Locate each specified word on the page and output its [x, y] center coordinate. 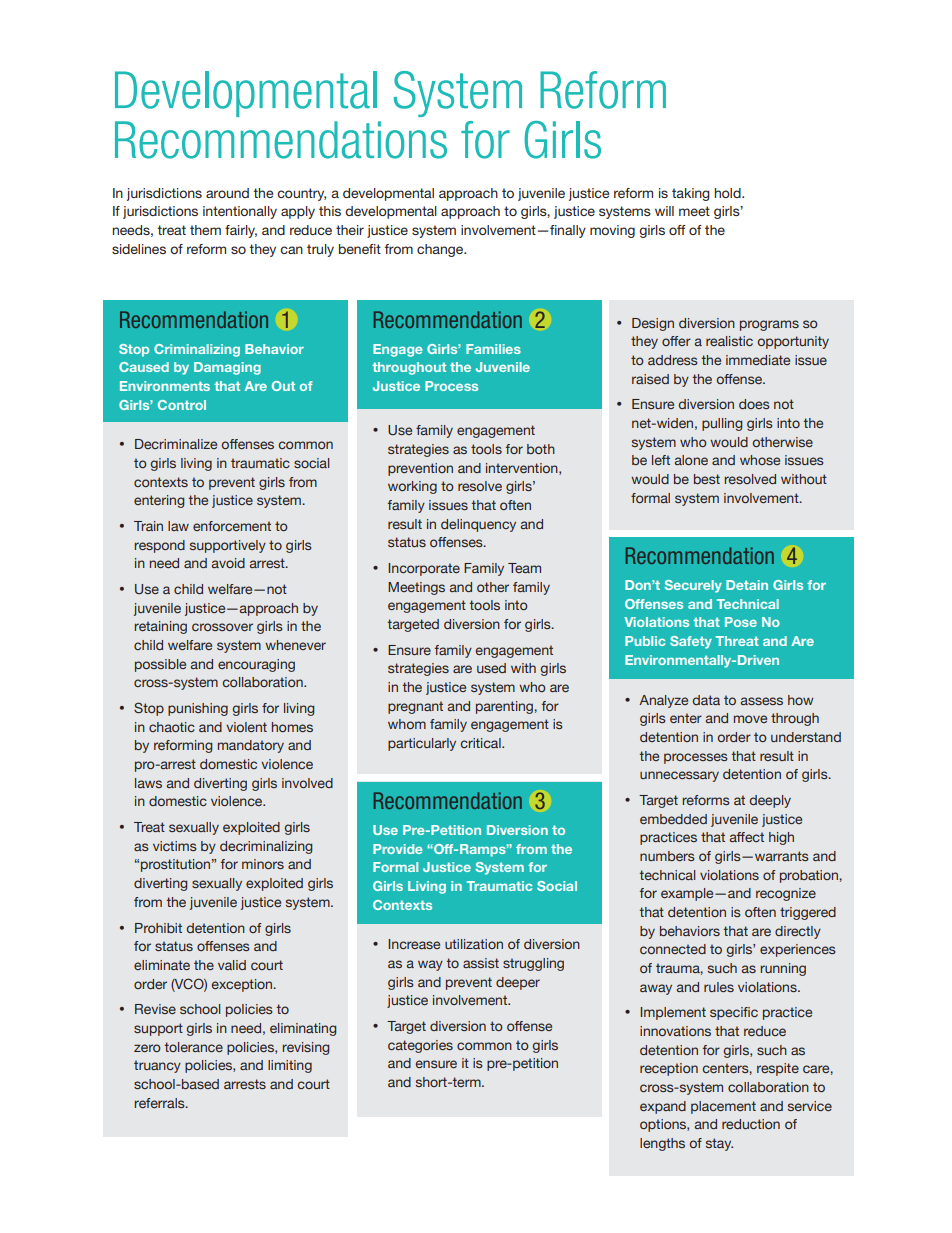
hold [729, 193]
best [707, 479]
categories [420, 1046]
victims [175, 846]
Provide [397, 849]
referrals [161, 1103]
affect [747, 837]
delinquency [478, 525]
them [205, 230]
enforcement [232, 526]
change [441, 250]
